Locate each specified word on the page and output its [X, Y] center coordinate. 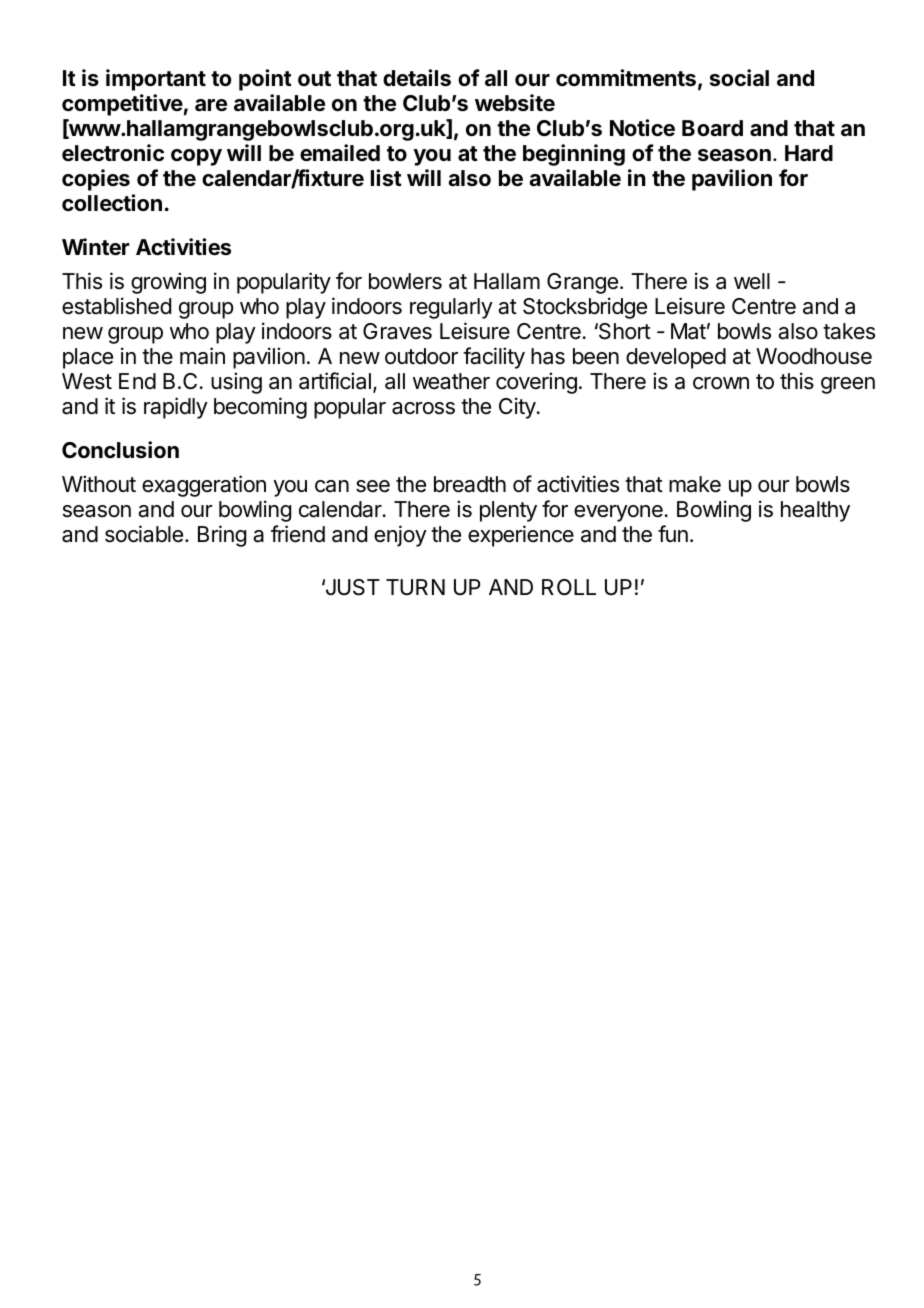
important [156, 80]
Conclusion [120, 449]
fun [673, 533]
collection [112, 202]
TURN [415, 587]
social [739, 78]
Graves [397, 331]
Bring [222, 536]
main [202, 356]
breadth [470, 484]
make [695, 484]
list [386, 178]
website [515, 103]
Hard [809, 153]
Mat [688, 331]
